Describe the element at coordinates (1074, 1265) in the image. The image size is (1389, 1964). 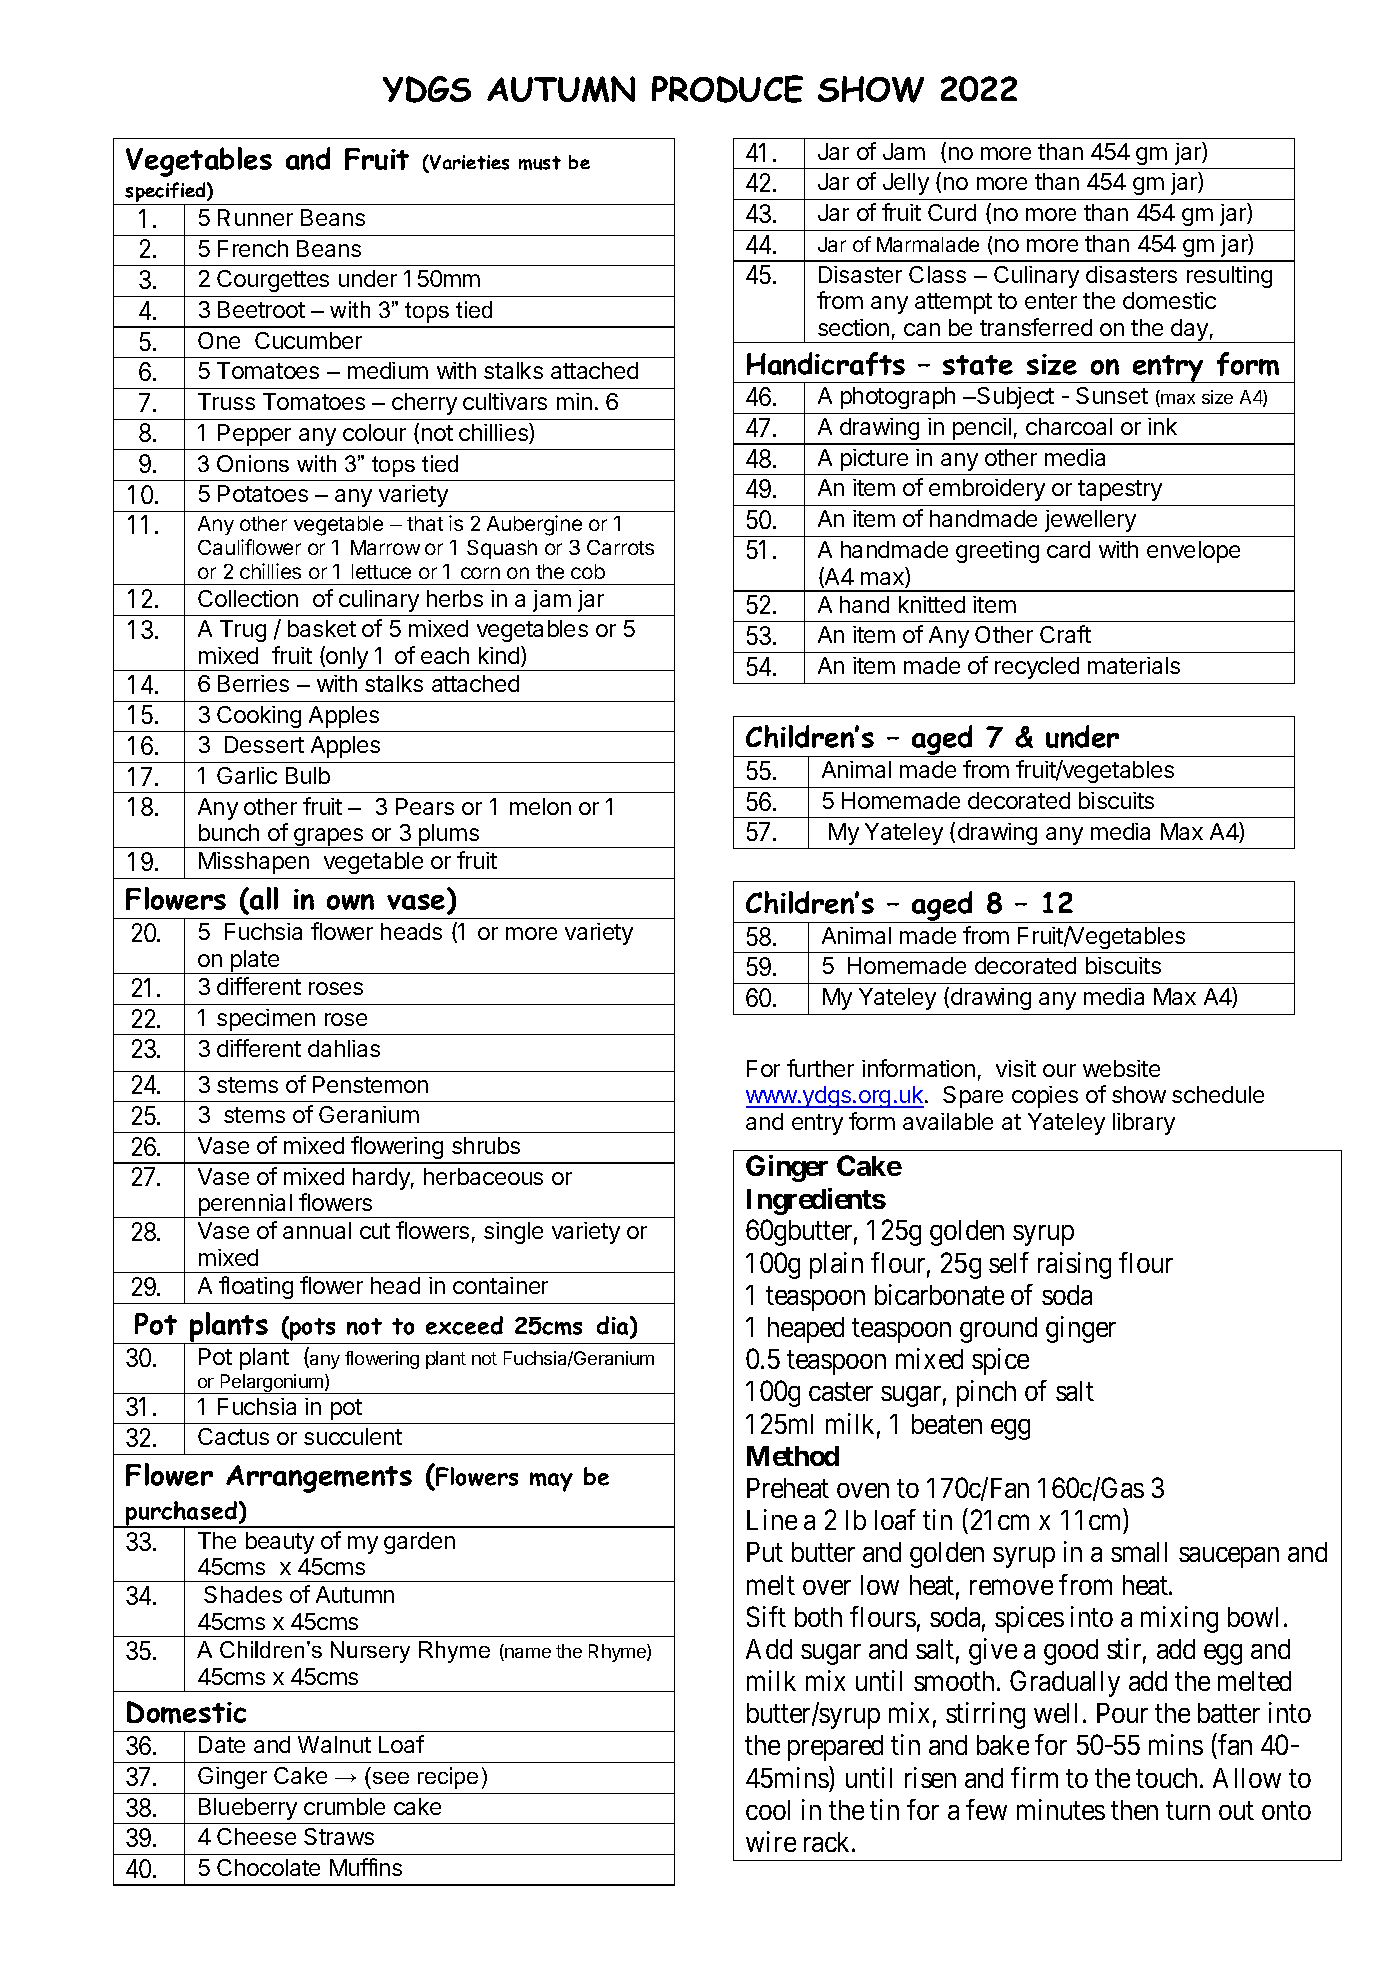
I see `raising` at that location.
